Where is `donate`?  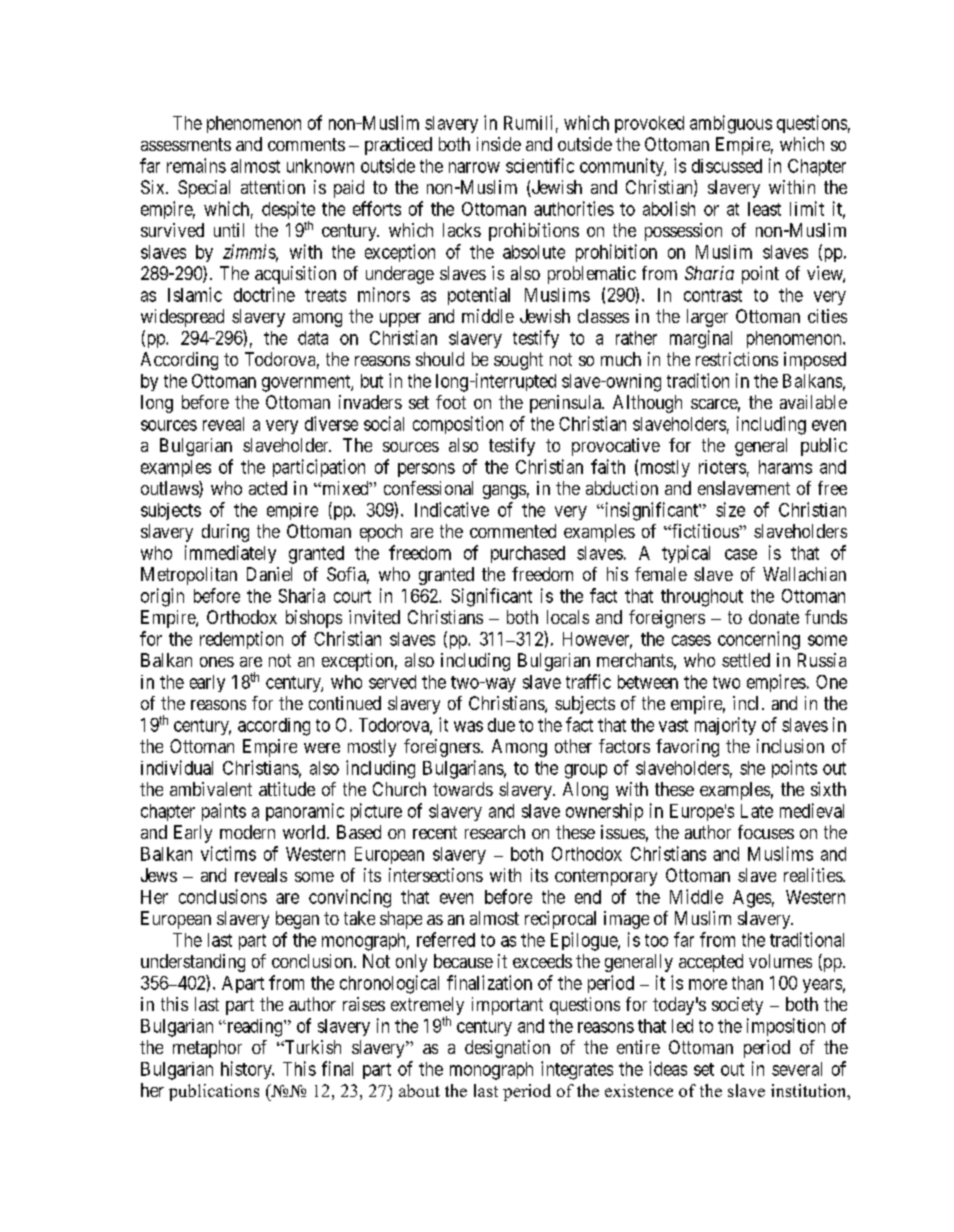 donate is located at coordinates (774, 617).
